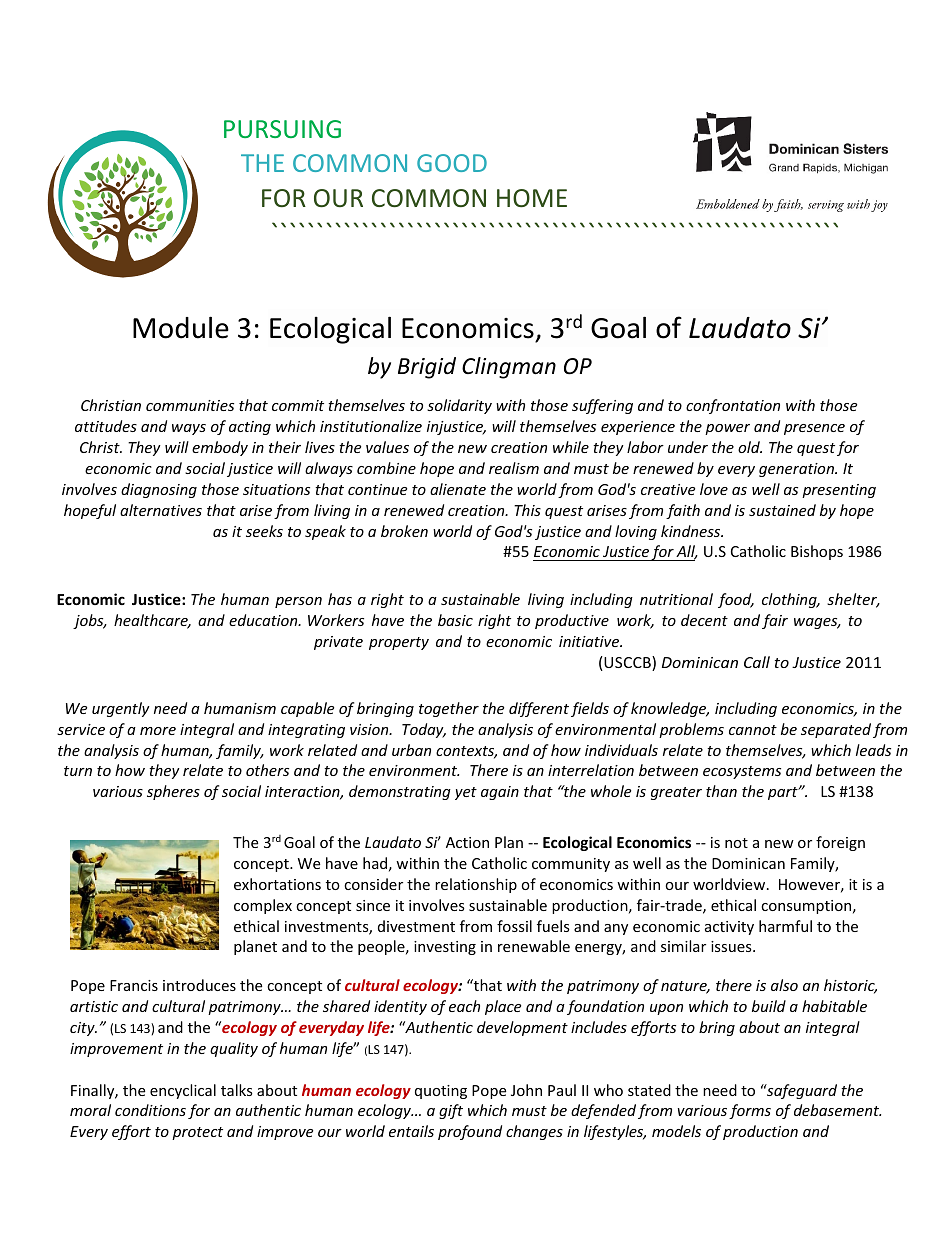  Describe the element at coordinates (527, 510) in the screenshot. I see `This` at that location.
